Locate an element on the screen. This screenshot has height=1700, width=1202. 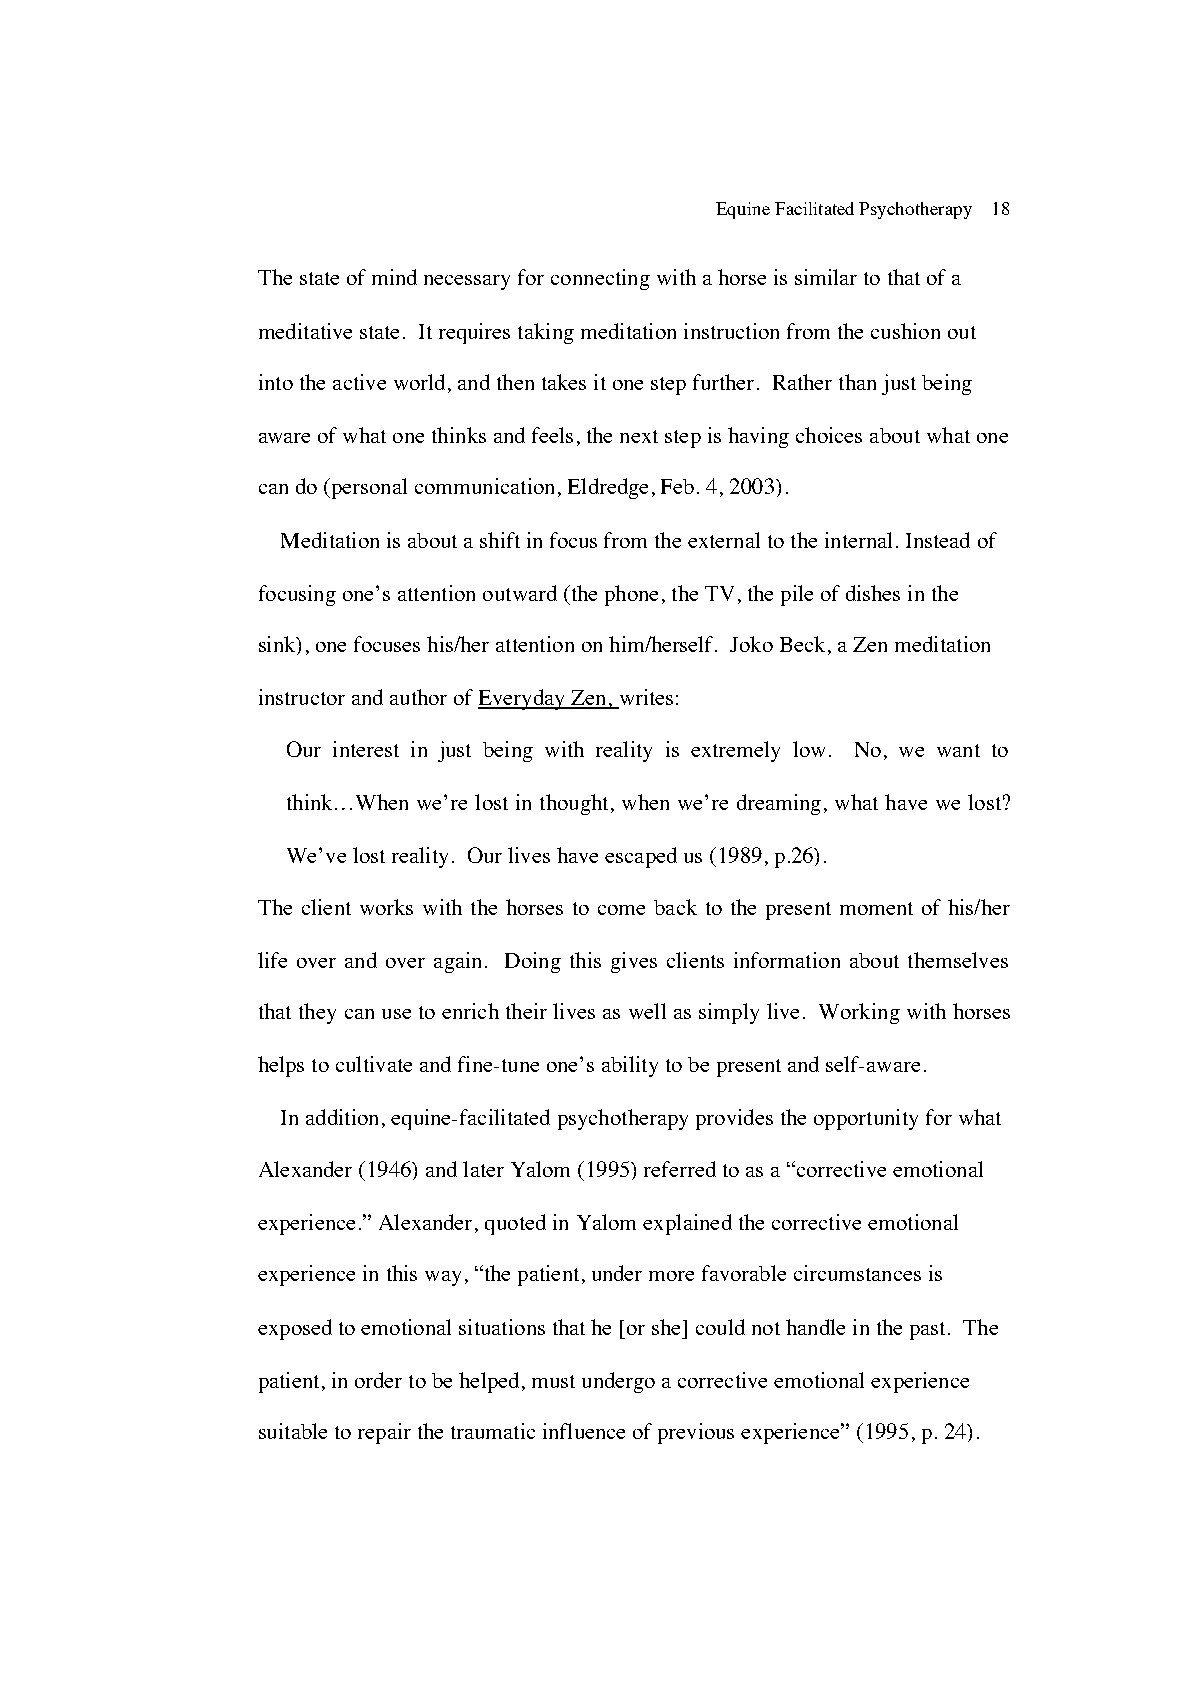
connecting is located at coordinates (600, 279).
